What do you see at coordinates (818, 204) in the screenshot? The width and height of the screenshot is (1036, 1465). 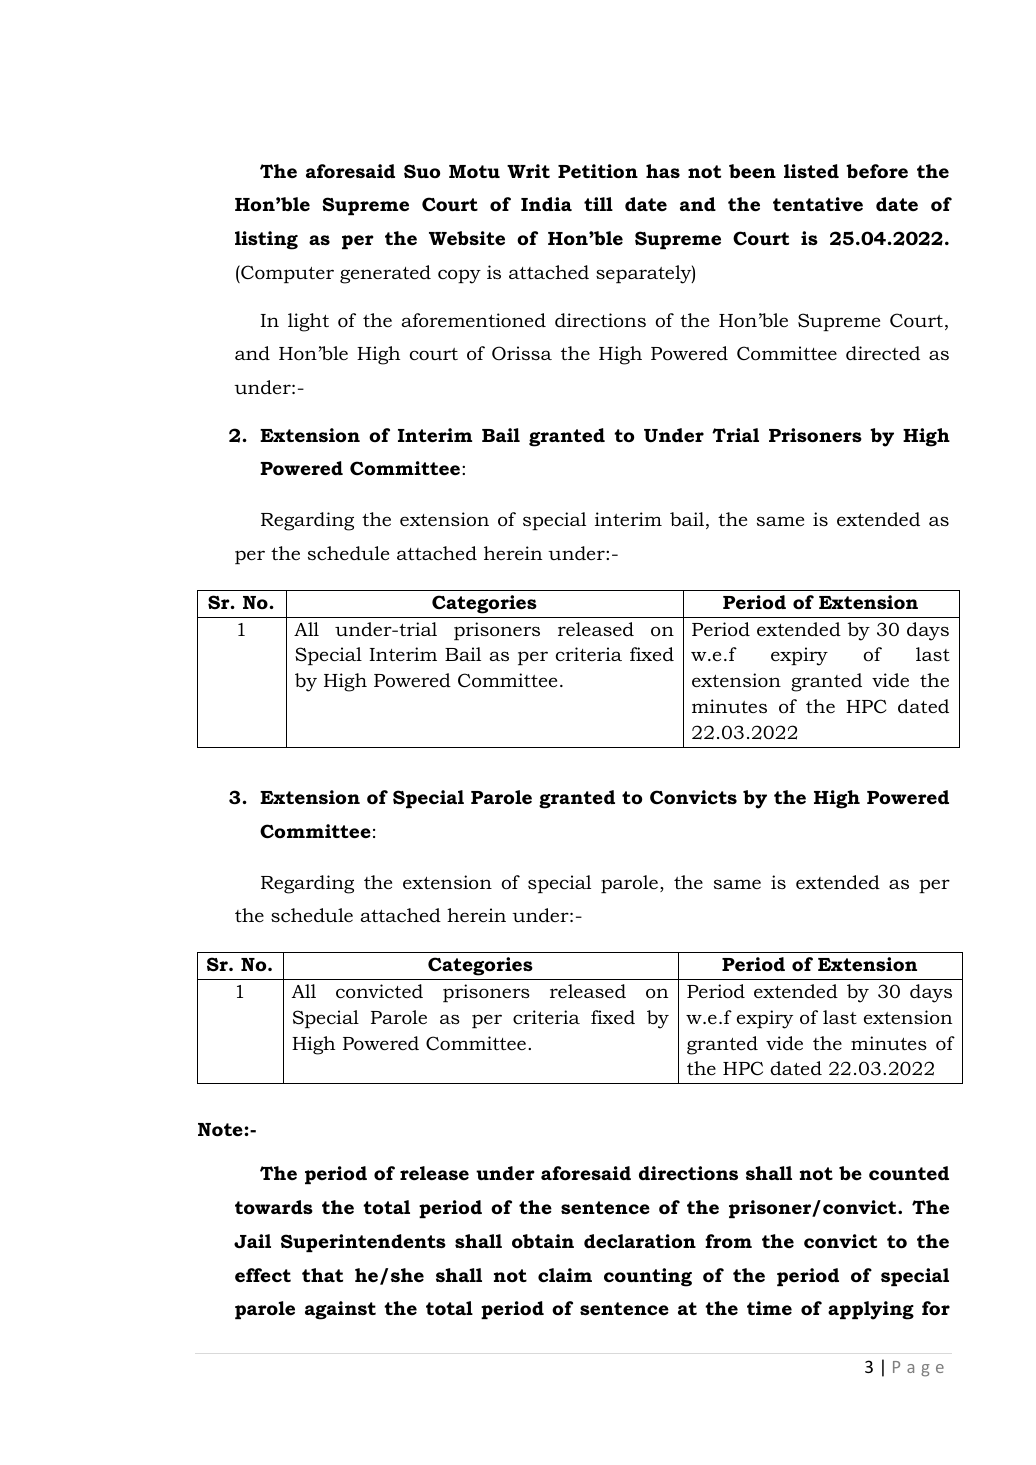 I see `tentative` at bounding box center [818, 204].
